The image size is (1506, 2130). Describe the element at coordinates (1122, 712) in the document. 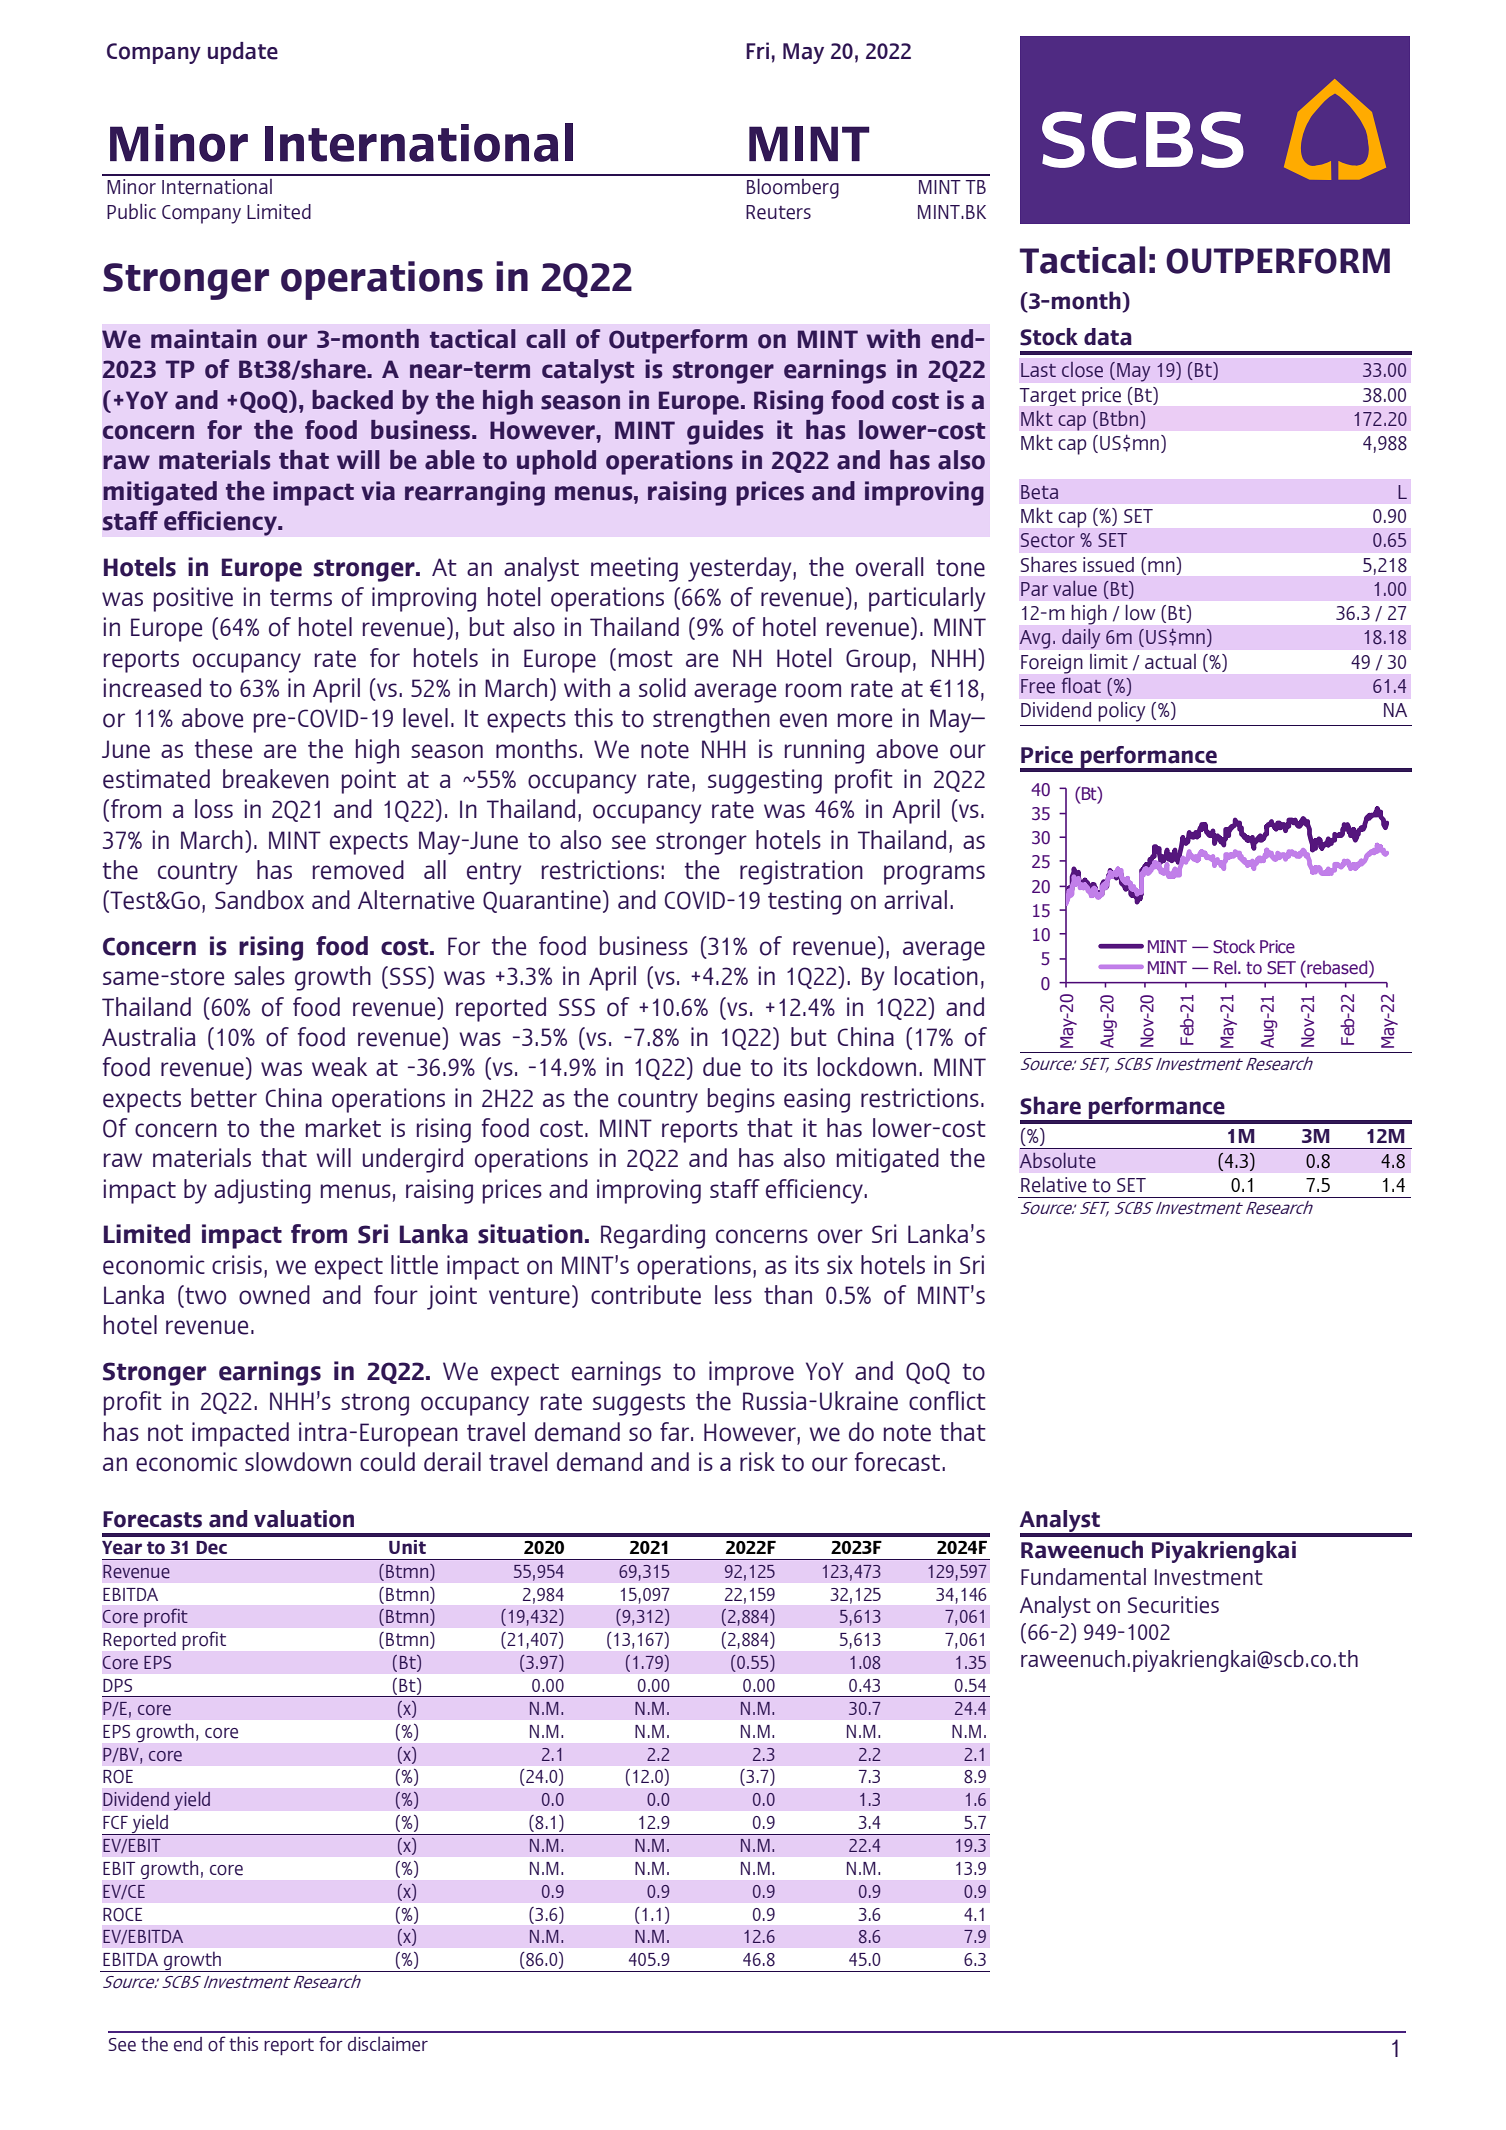

I see `policy` at that location.
